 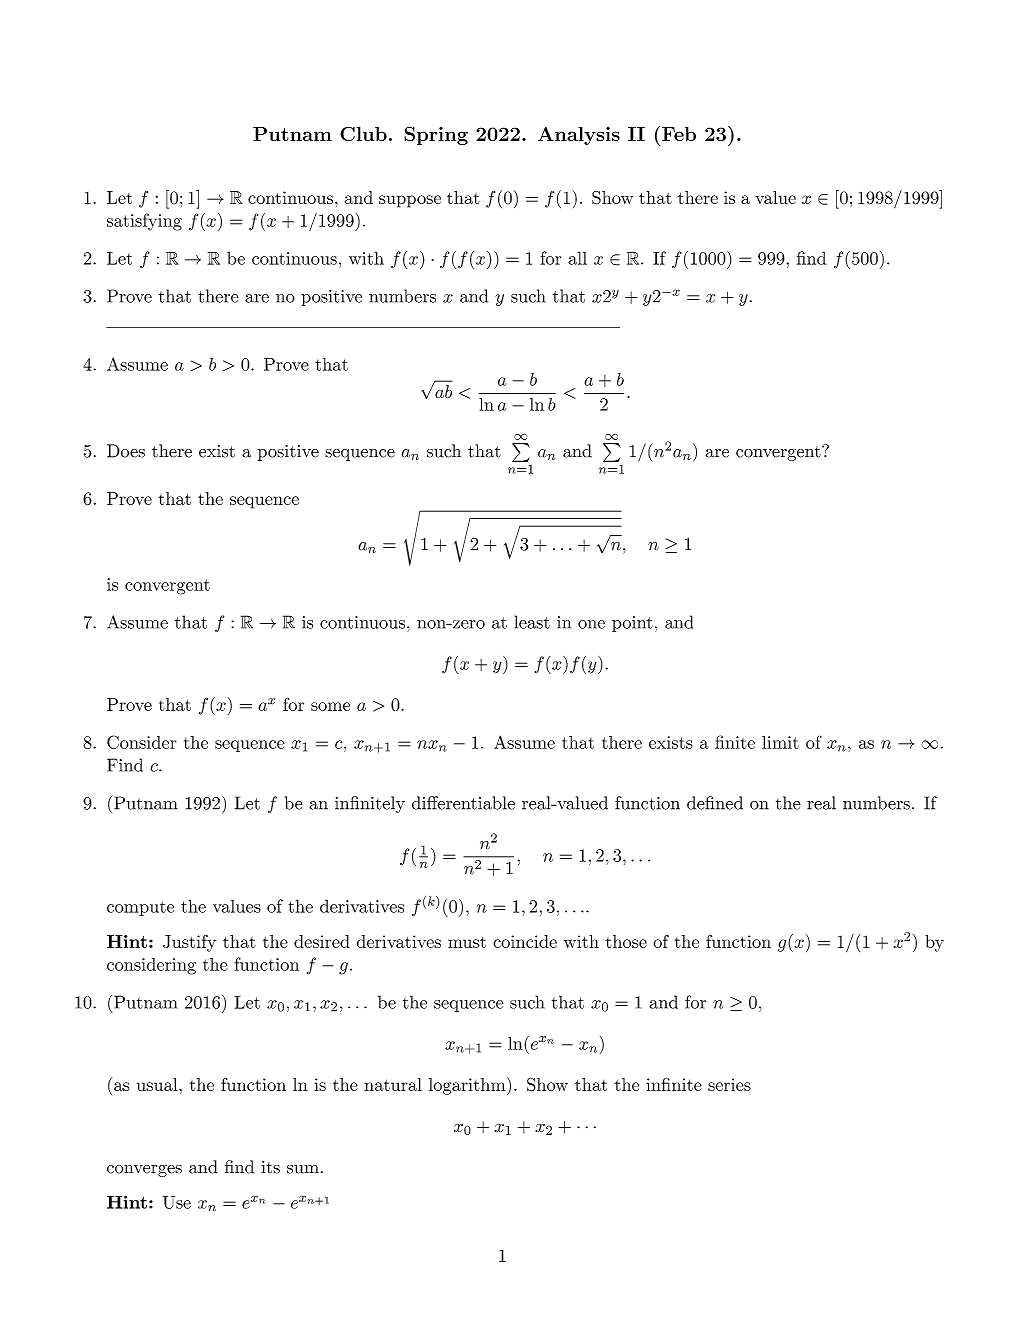 I want to click on must, so click(x=467, y=942).
